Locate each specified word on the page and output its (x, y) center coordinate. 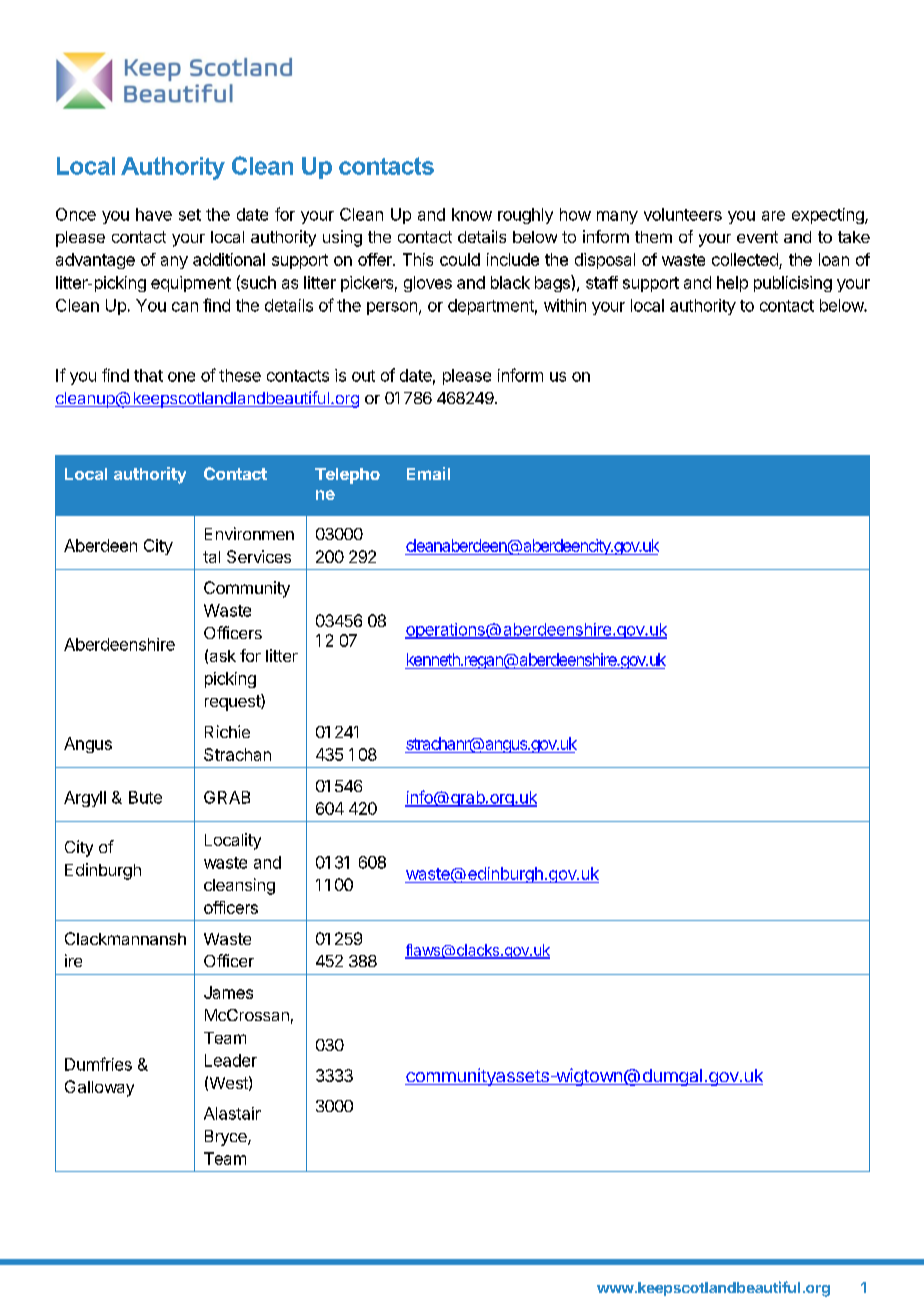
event (757, 237)
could (460, 259)
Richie (227, 731)
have (154, 214)
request (233, 702)
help (732, 284)
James (228, 992)
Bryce (227, 1138)
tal (211, 557)
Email (428, 473)
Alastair (232, 1113)
